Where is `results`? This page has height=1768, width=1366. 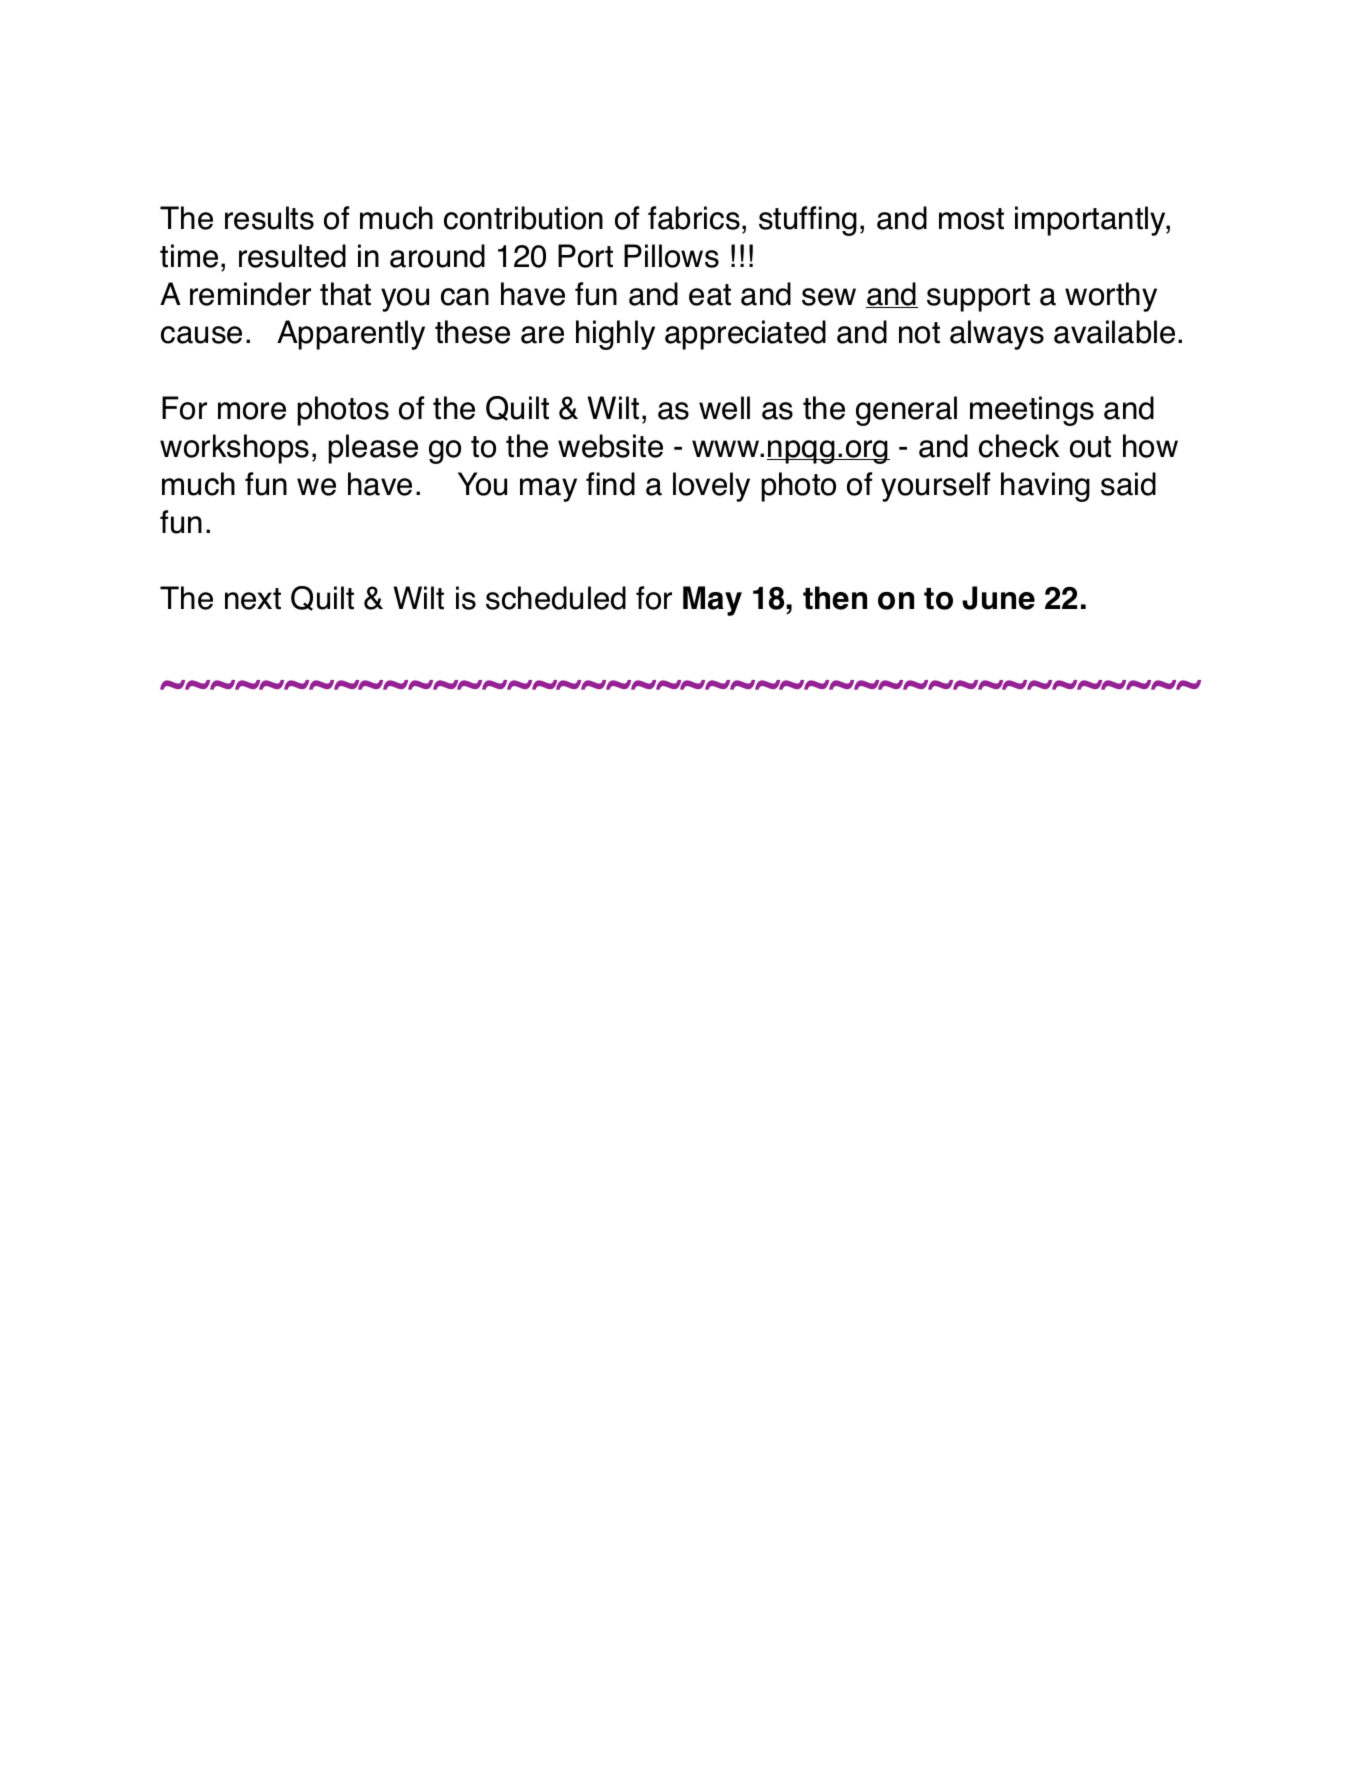 results is located at coordinates (269, 218).
